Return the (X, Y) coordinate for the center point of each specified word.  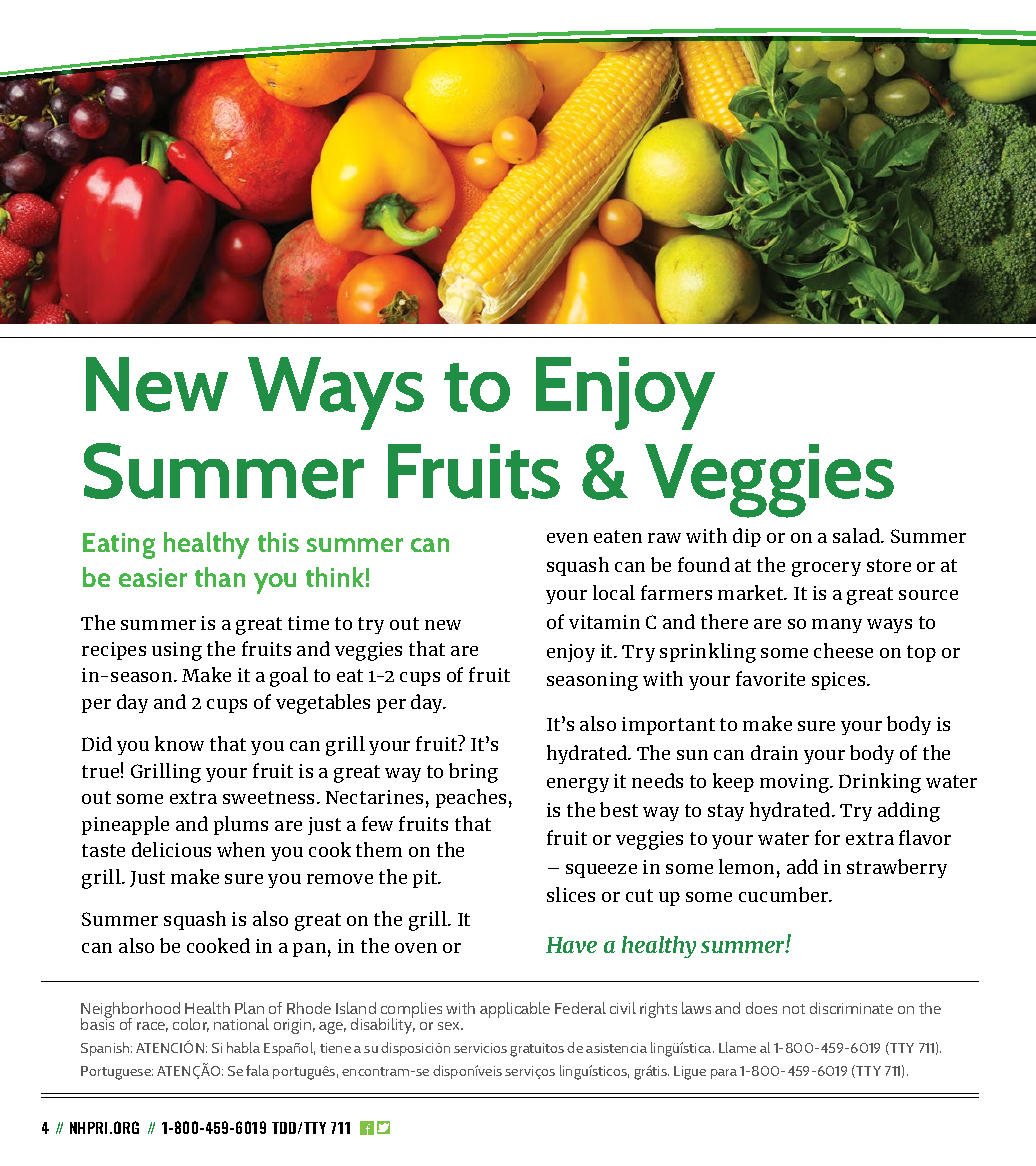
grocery (826, 569)
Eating (119, 546)
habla (243, 1047)
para (724, 1074)
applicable (515, 1010)
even (567, 538)
